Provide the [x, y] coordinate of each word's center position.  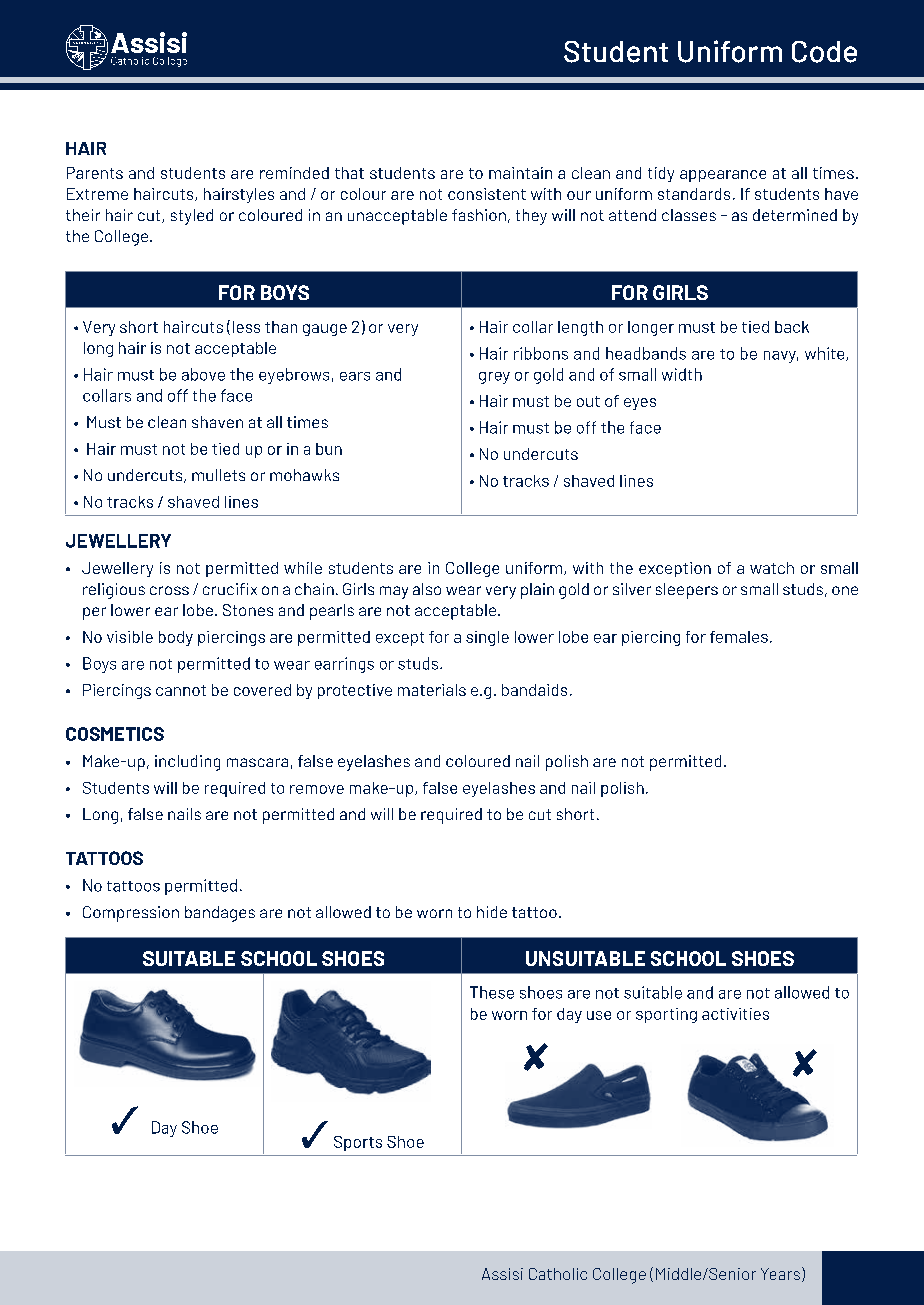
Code [824, 52]
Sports [358, 1143]
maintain [520, 173]
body [176, 638]
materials [432, 690]
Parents [95, 173]
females [739, 637]
